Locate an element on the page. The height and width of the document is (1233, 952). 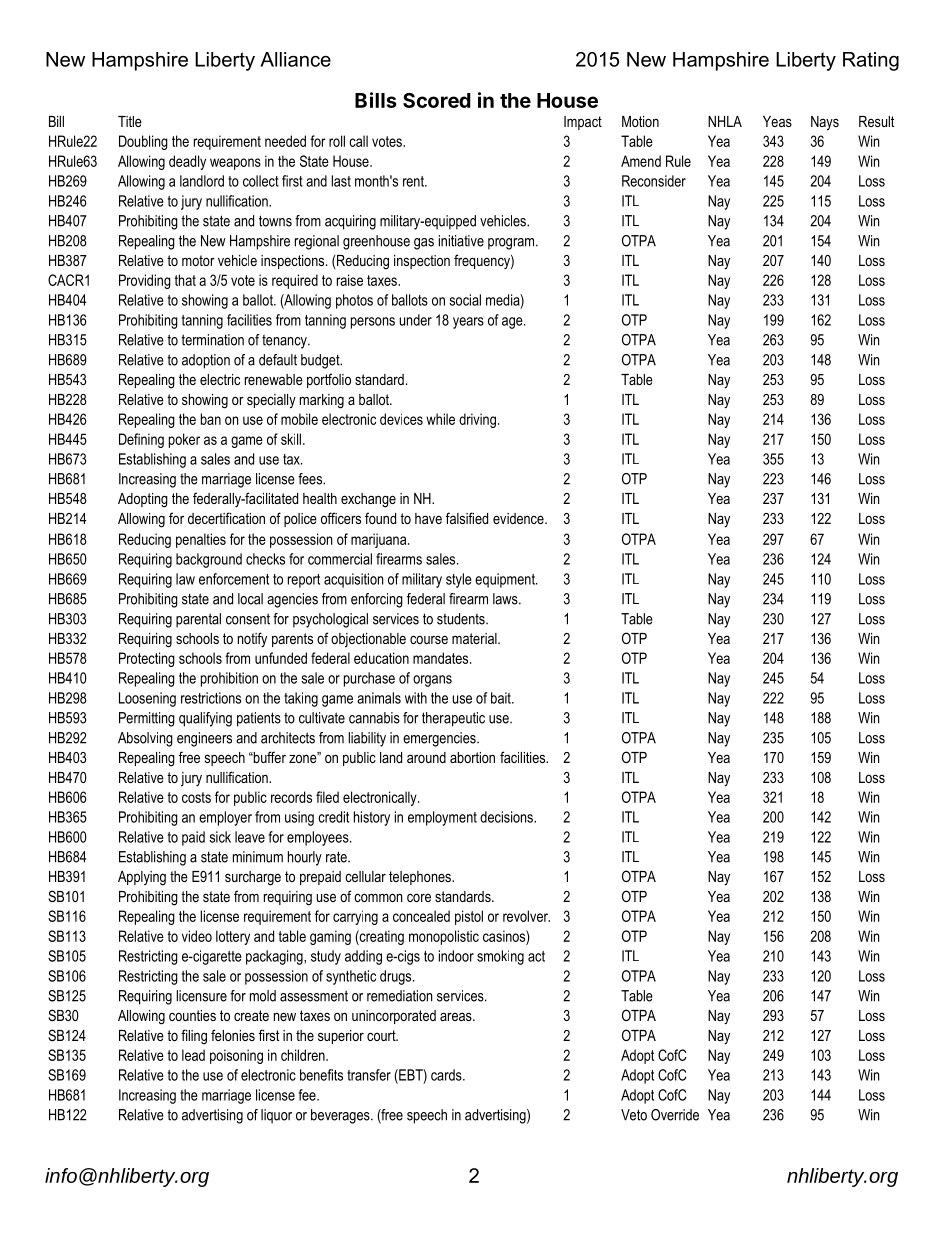
sick is located at coordinates (220, 837).
